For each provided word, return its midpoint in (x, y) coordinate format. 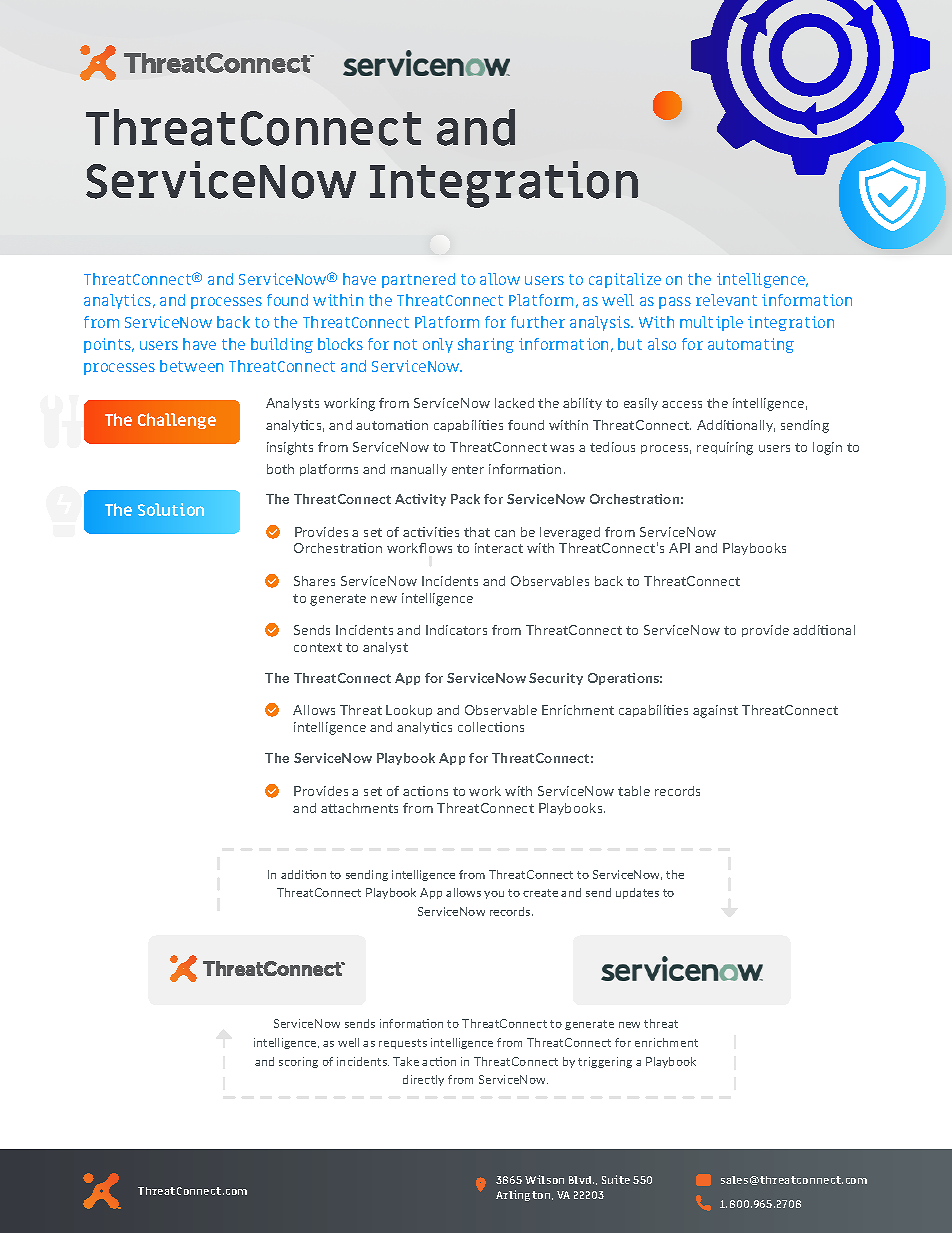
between (191, 366)
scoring (298, 1062)
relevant (726, 300)
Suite (616, 1179)
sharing (486, 345)
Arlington (524, 1195)
